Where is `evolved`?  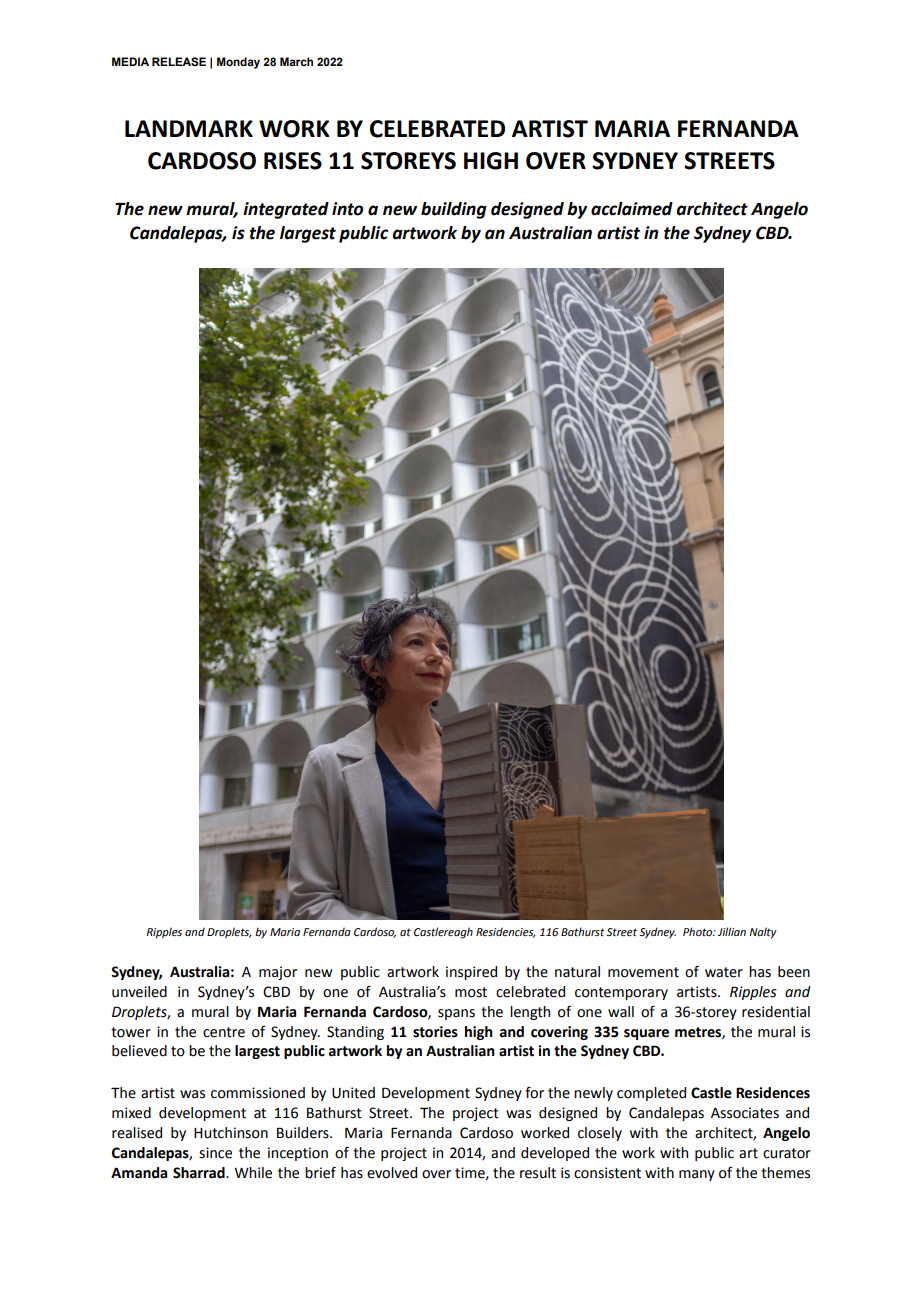 evolved is located at coordinates (392, 1173).
